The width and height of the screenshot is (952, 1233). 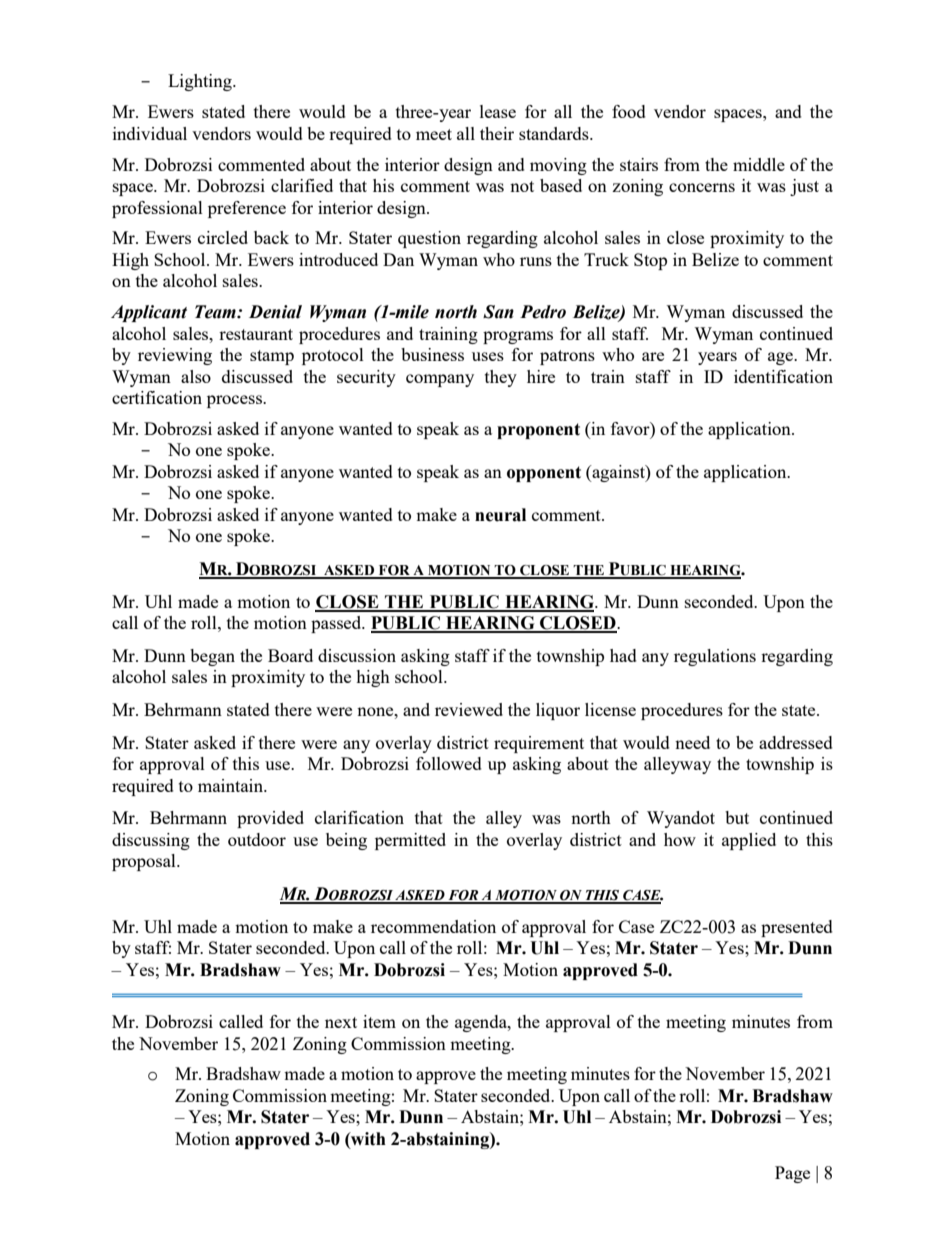 I want to click on but, so click(x=737, y=817).
